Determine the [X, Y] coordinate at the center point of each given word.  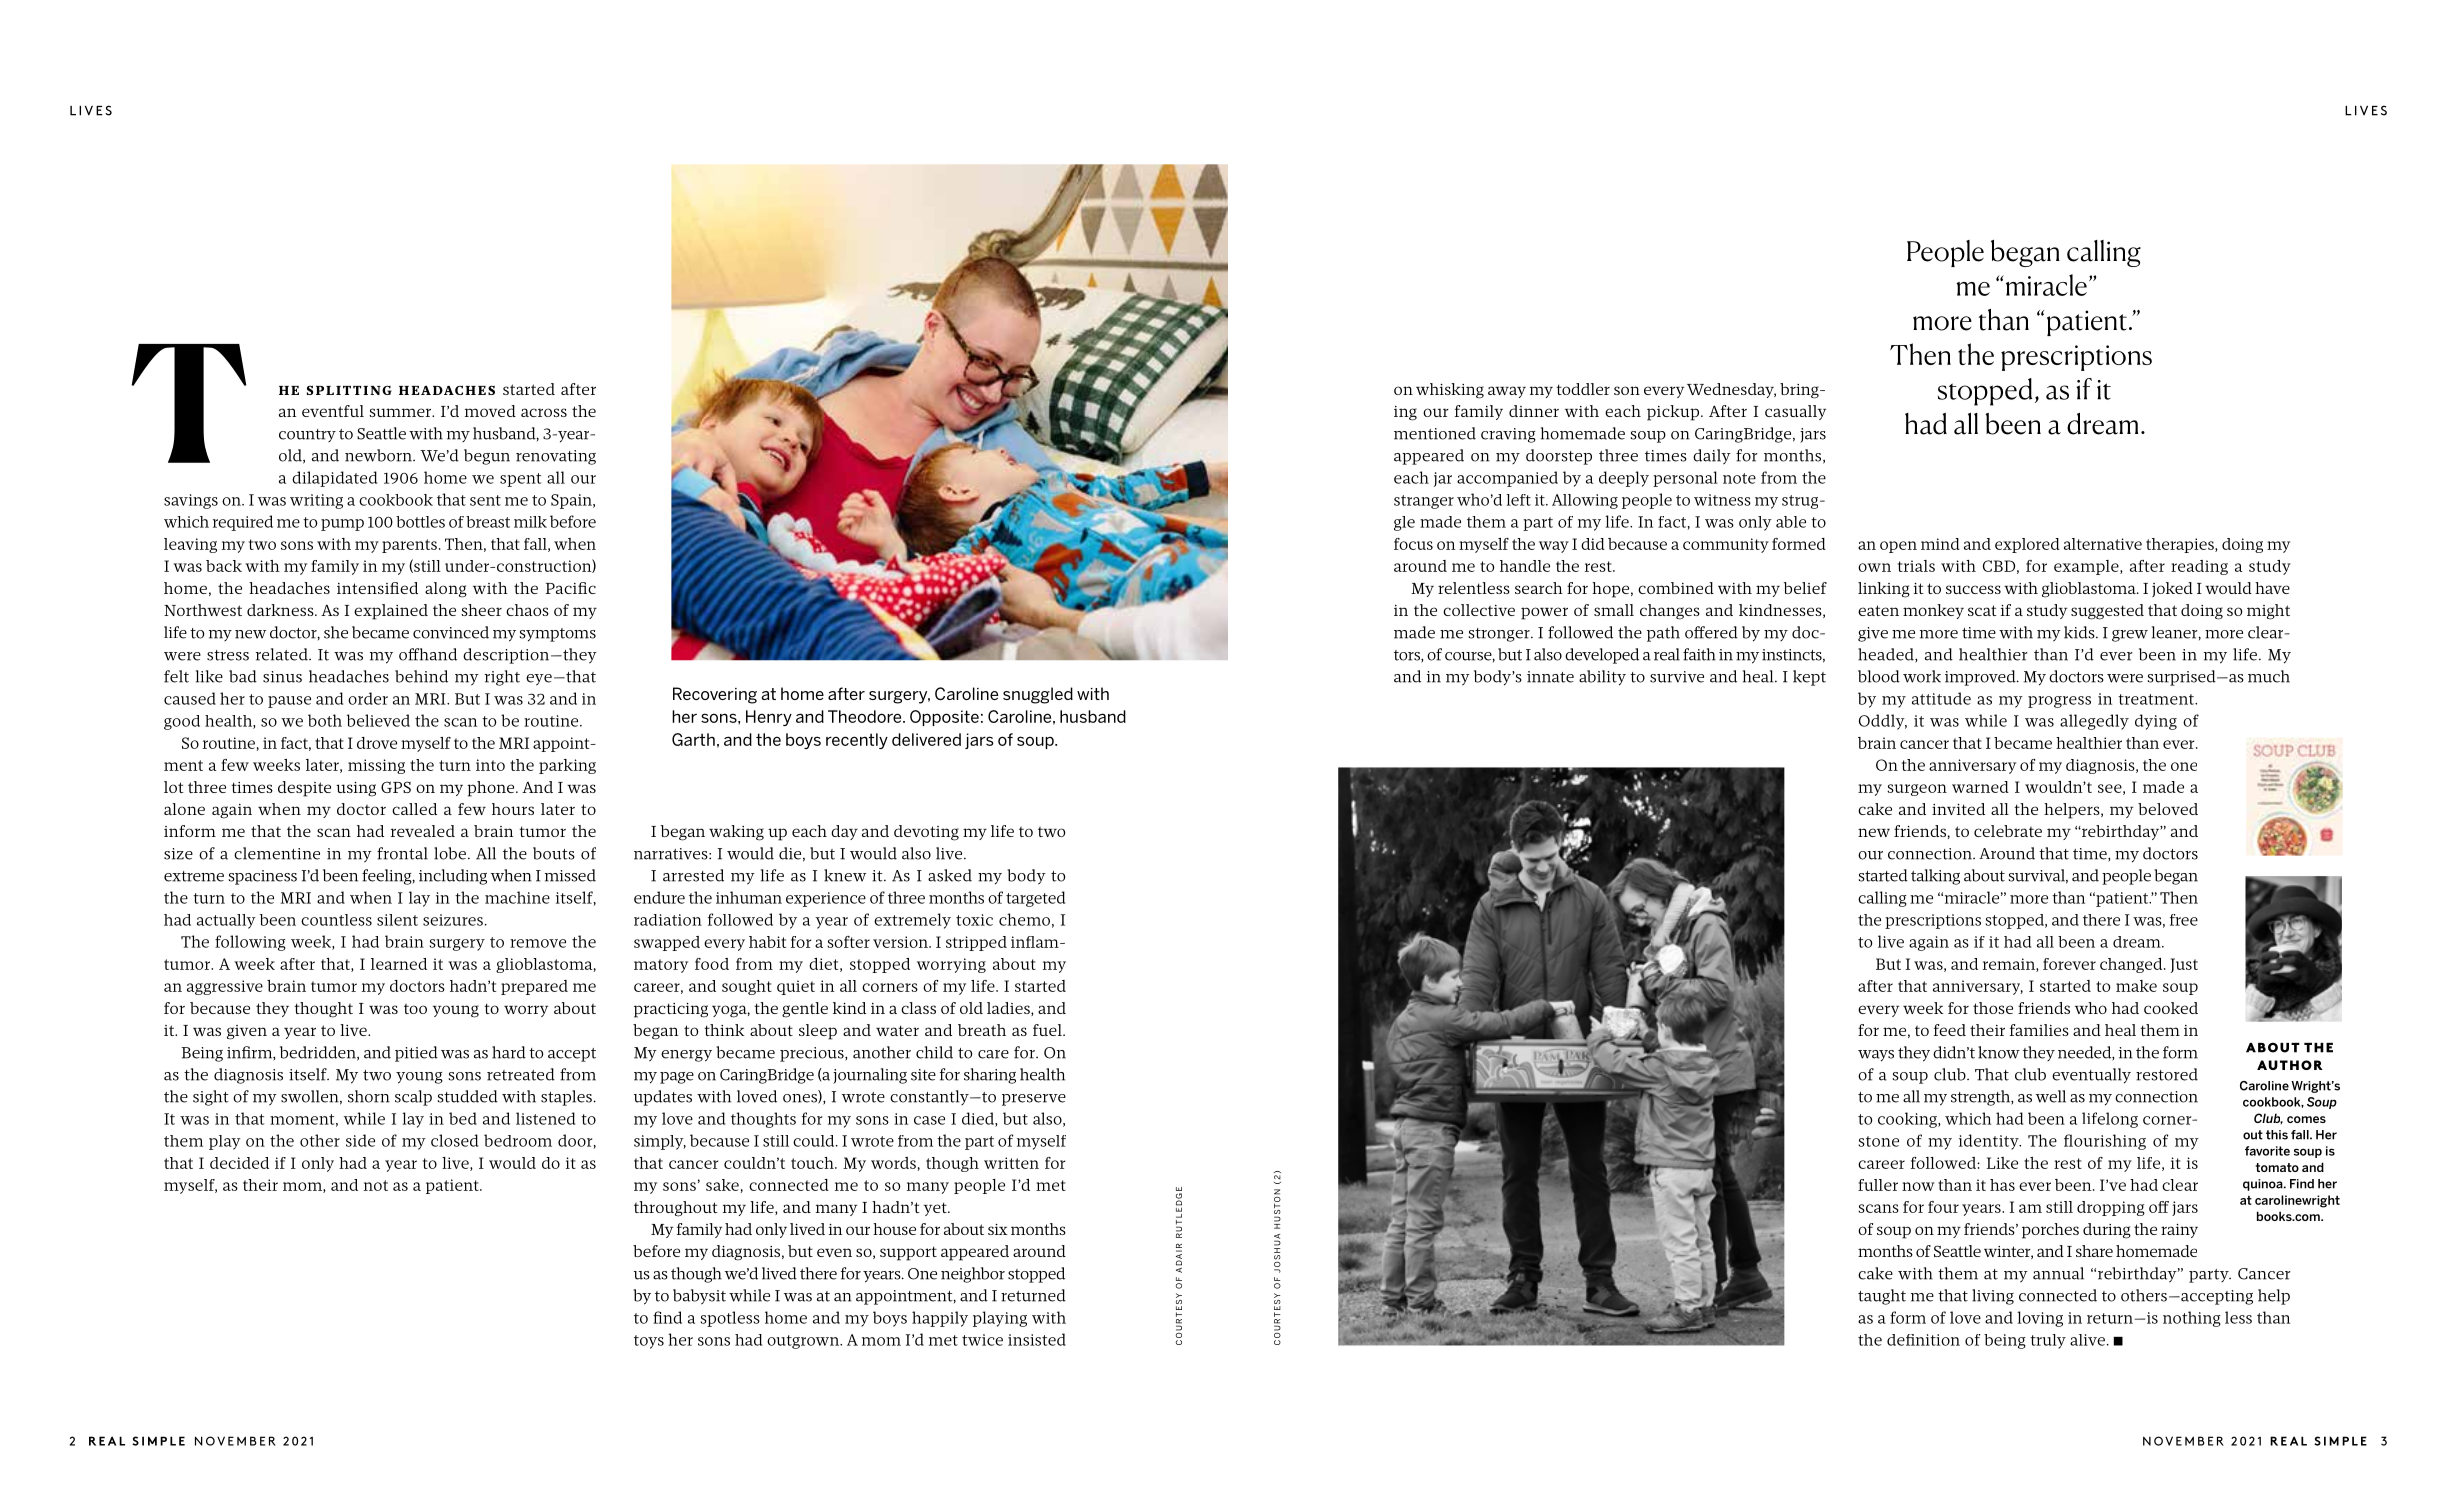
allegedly [2094, 722]
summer [401, 412]
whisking [1450, 391]
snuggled [1038, 695]
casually [1795, 412]
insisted [1037, 1339]
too [415, 1009]
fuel [1048, 1030]
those [1993, 1008]
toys [649, 1342]
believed [378, 720]
